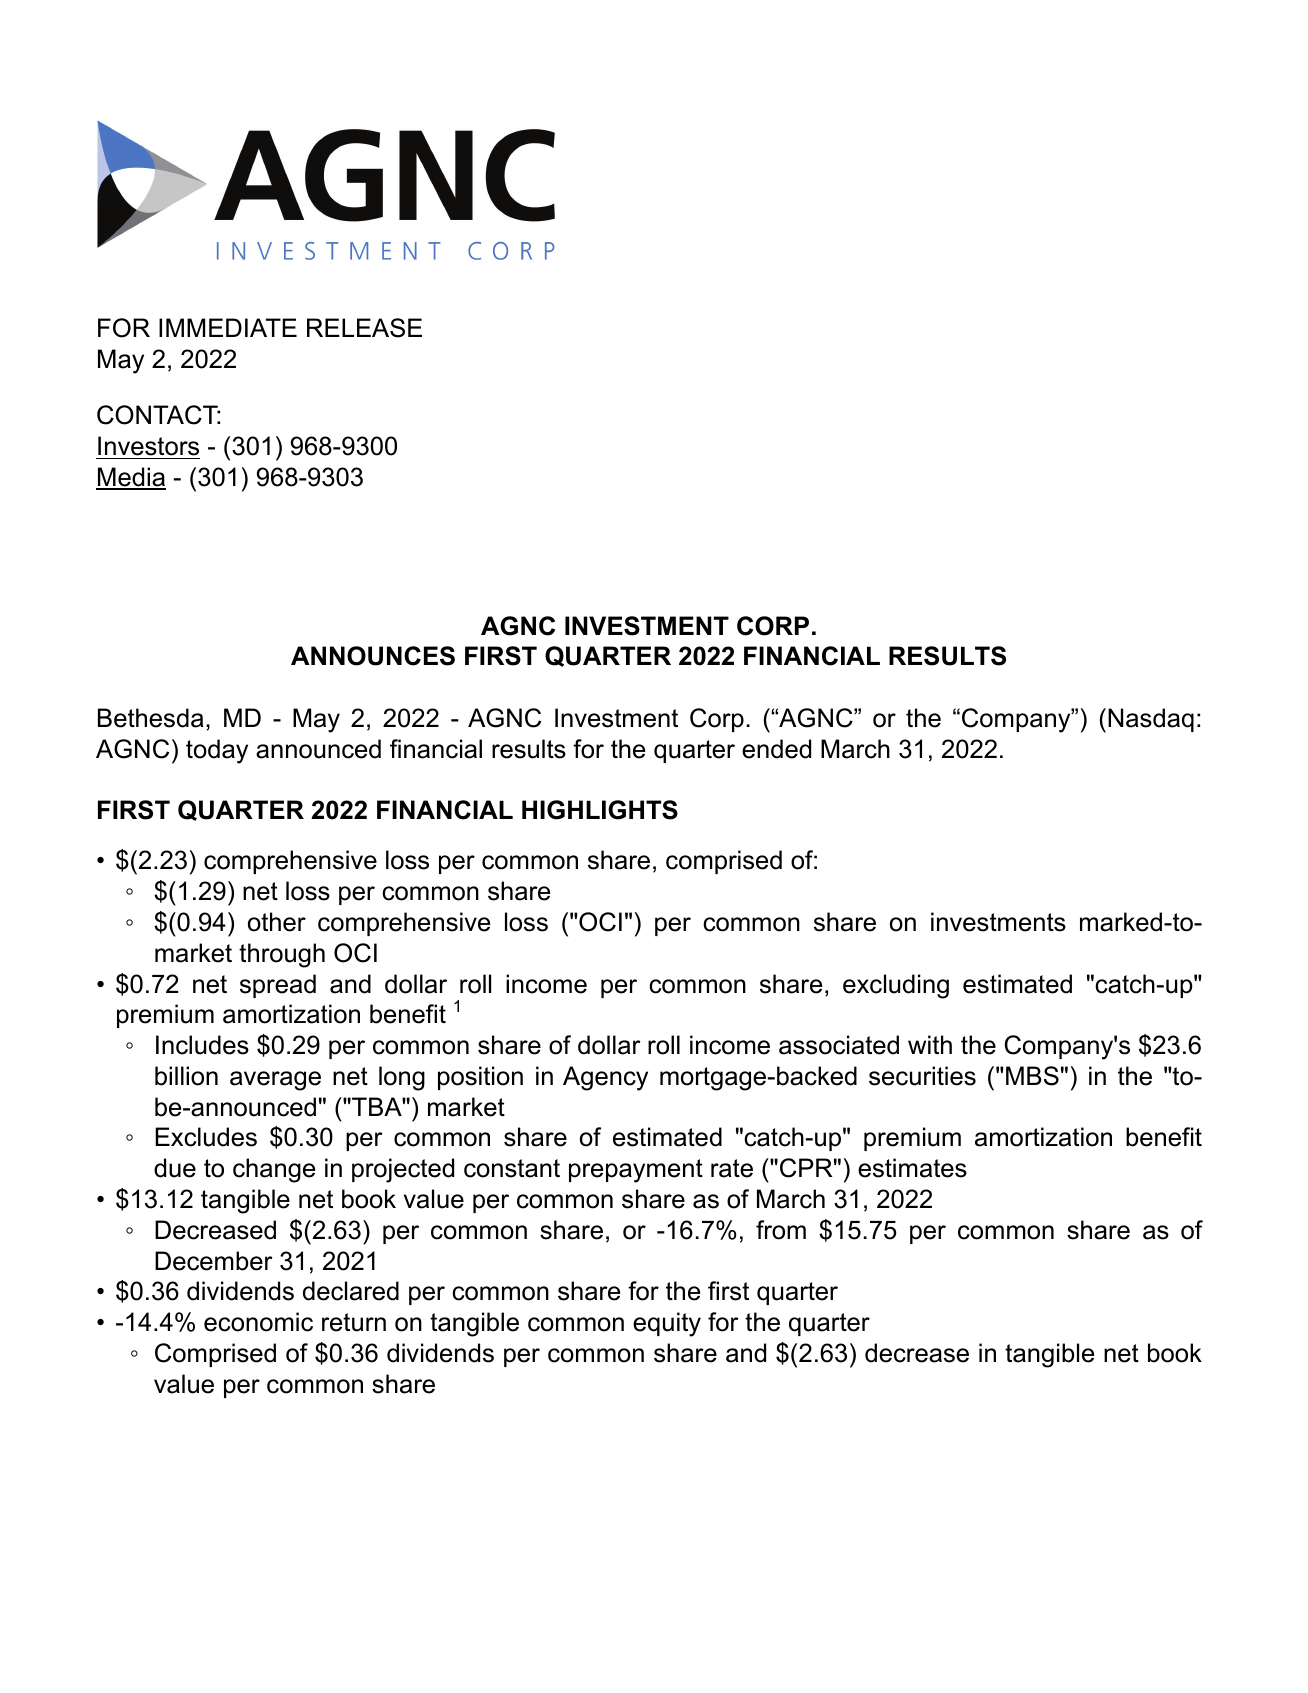 The height and width of the document is (1693, 1308). Describe the element at coordinates (373, 656) in the document. I see `ANNOUNCES` at that location.
